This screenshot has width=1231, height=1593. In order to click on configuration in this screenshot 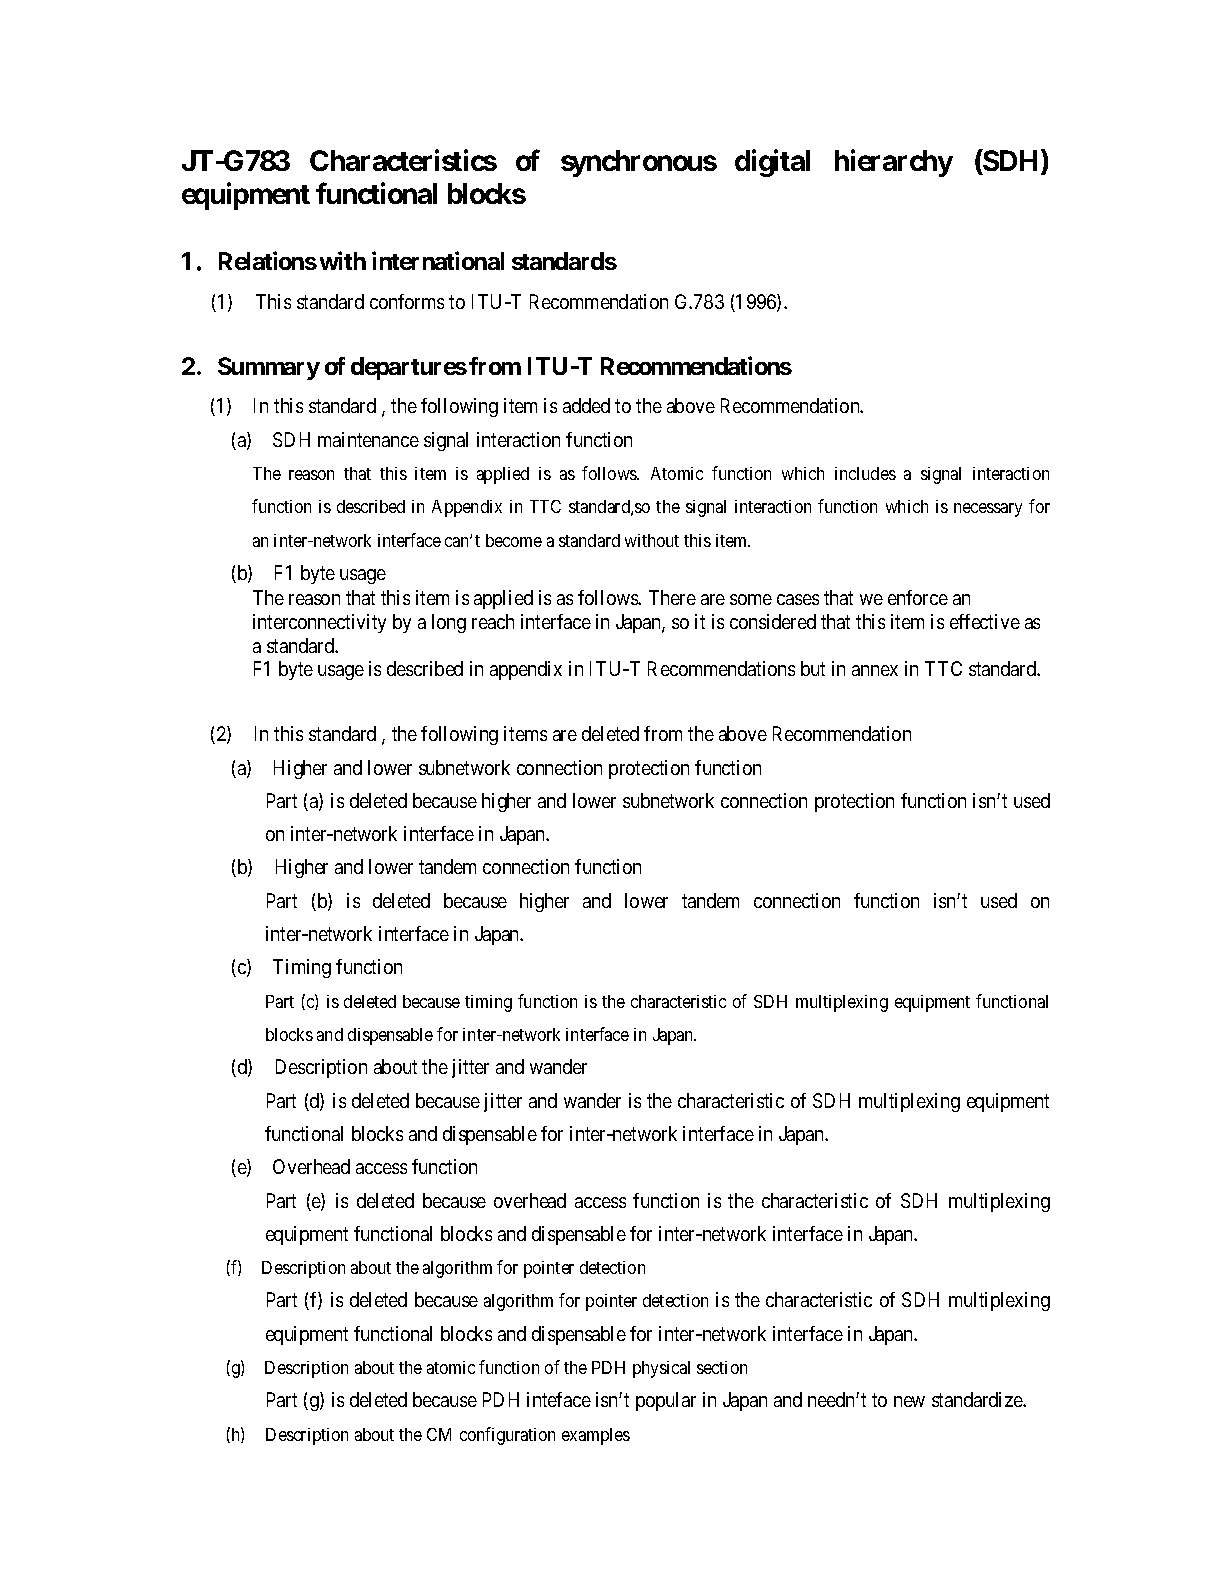, I will do `click(507, 1436)`.
